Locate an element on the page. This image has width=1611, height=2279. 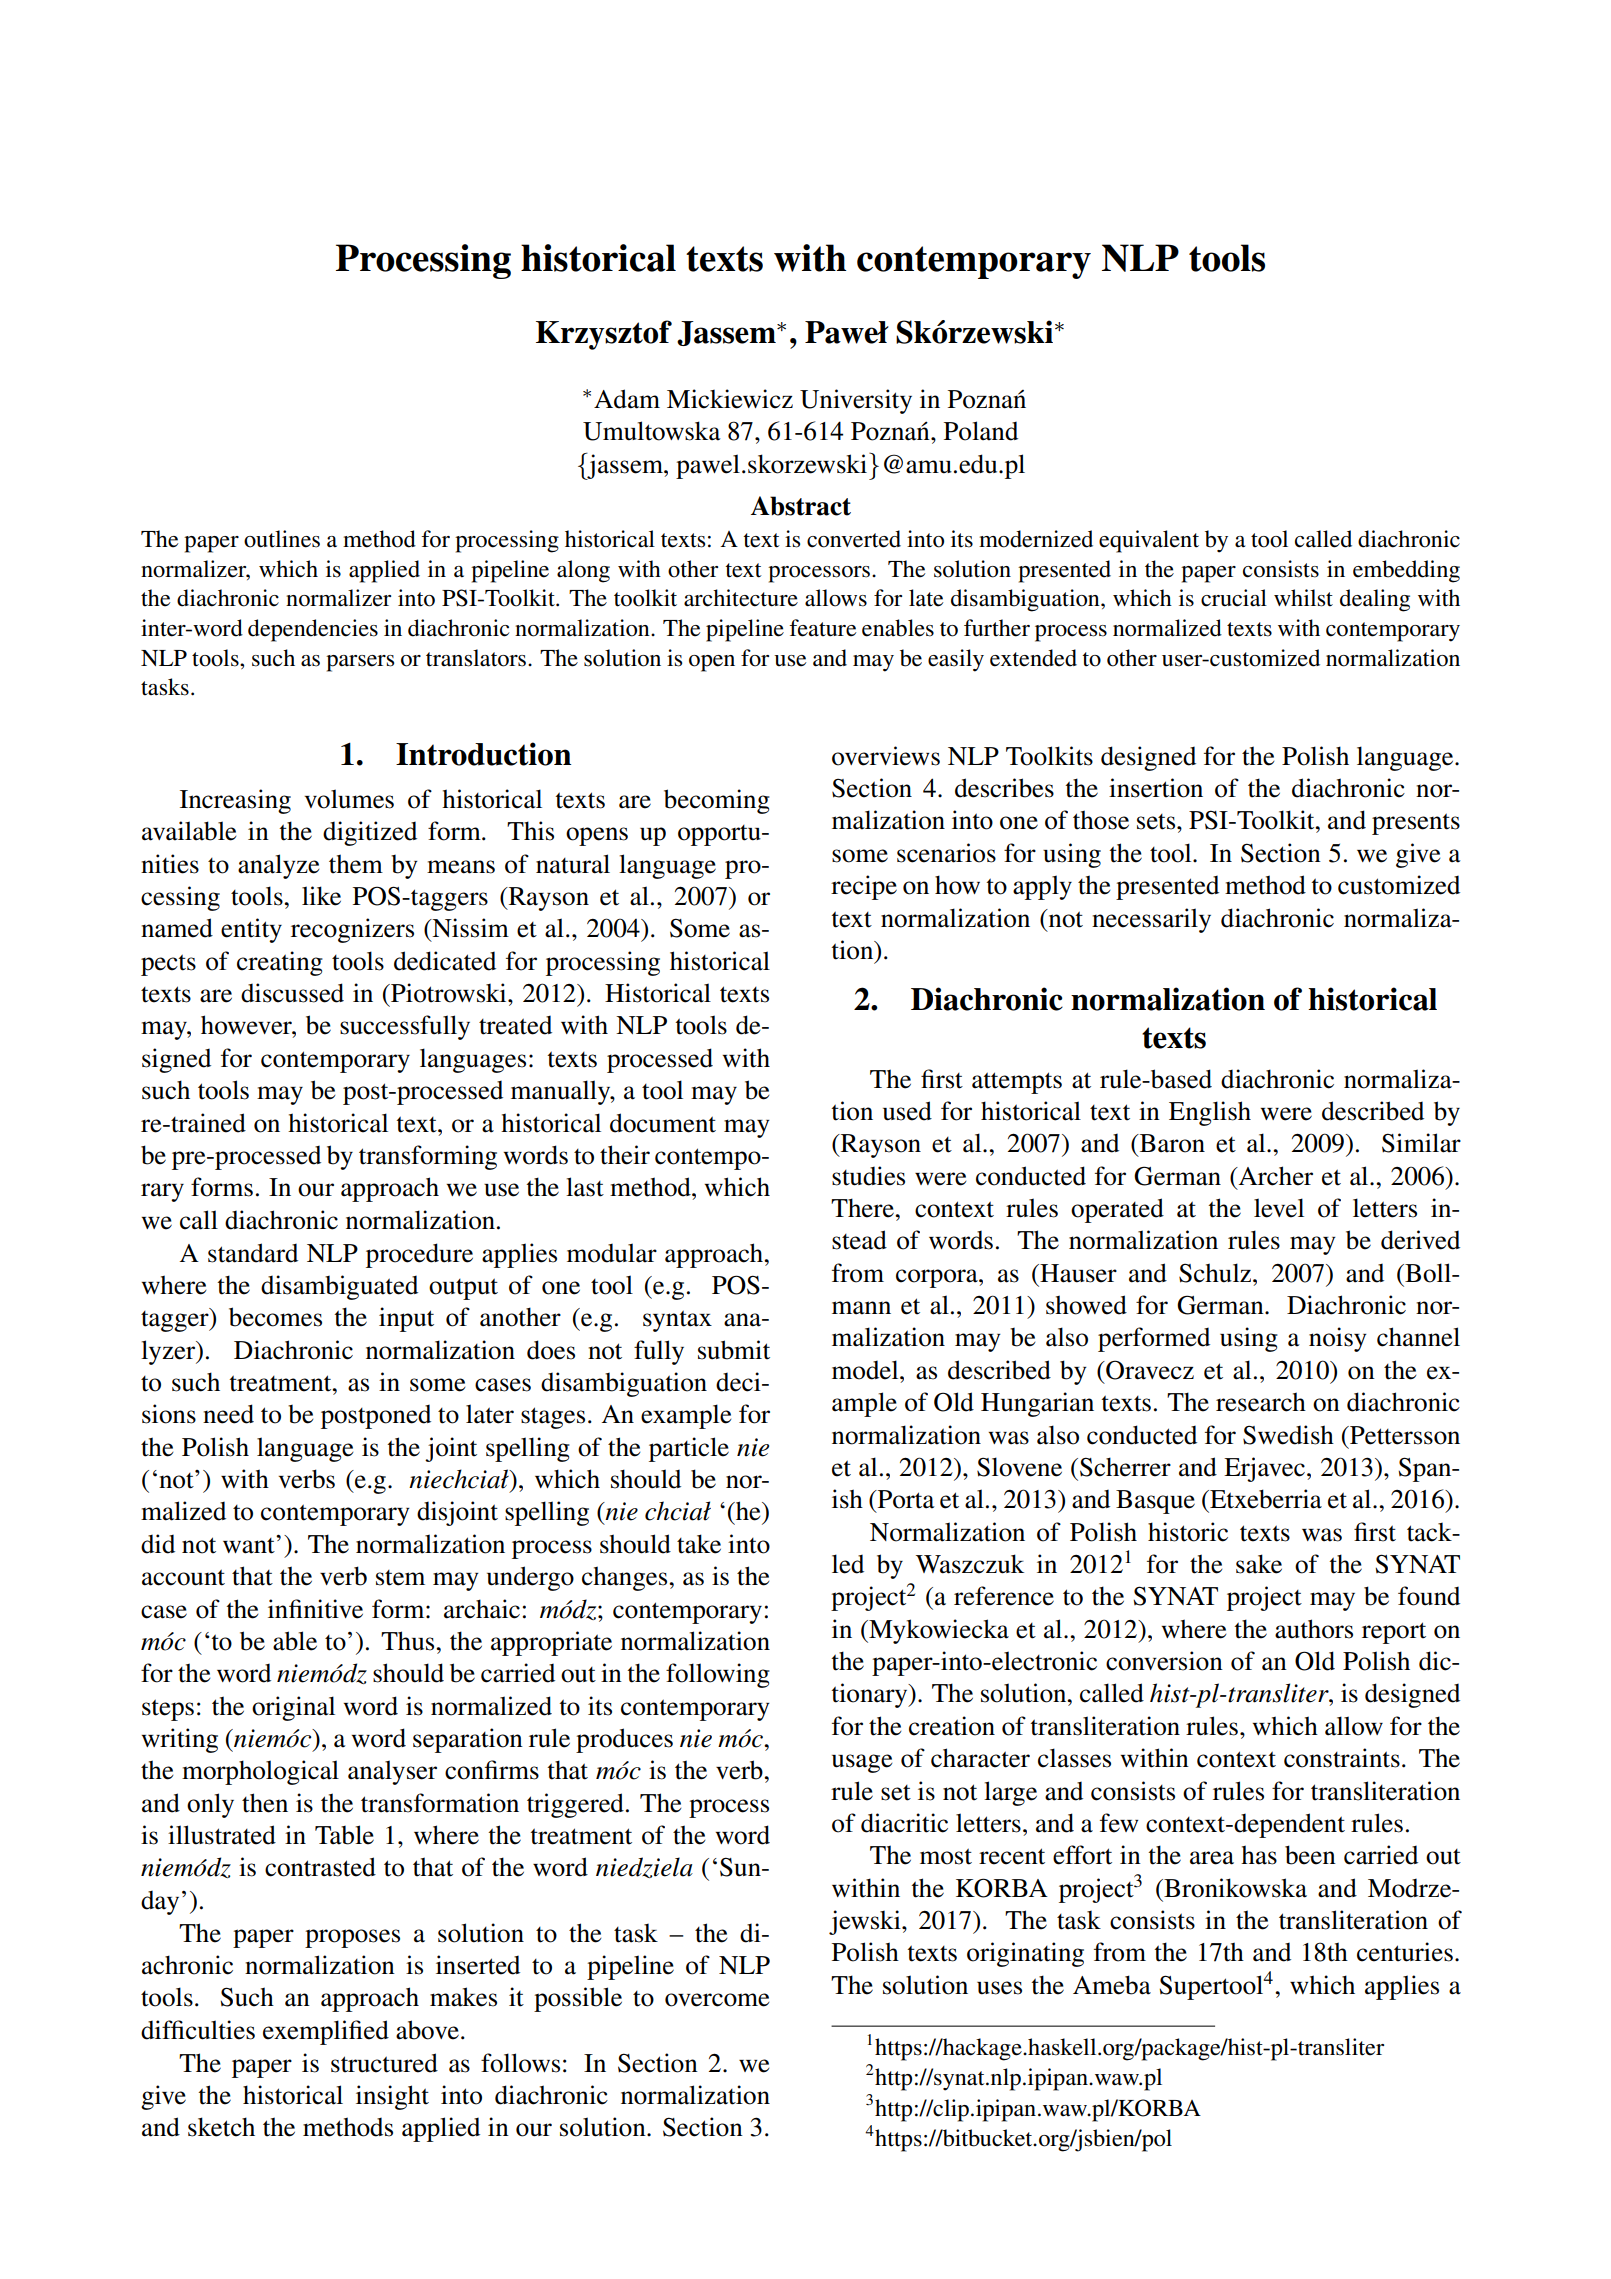
overcome is located at coordinates (717, 2000).
